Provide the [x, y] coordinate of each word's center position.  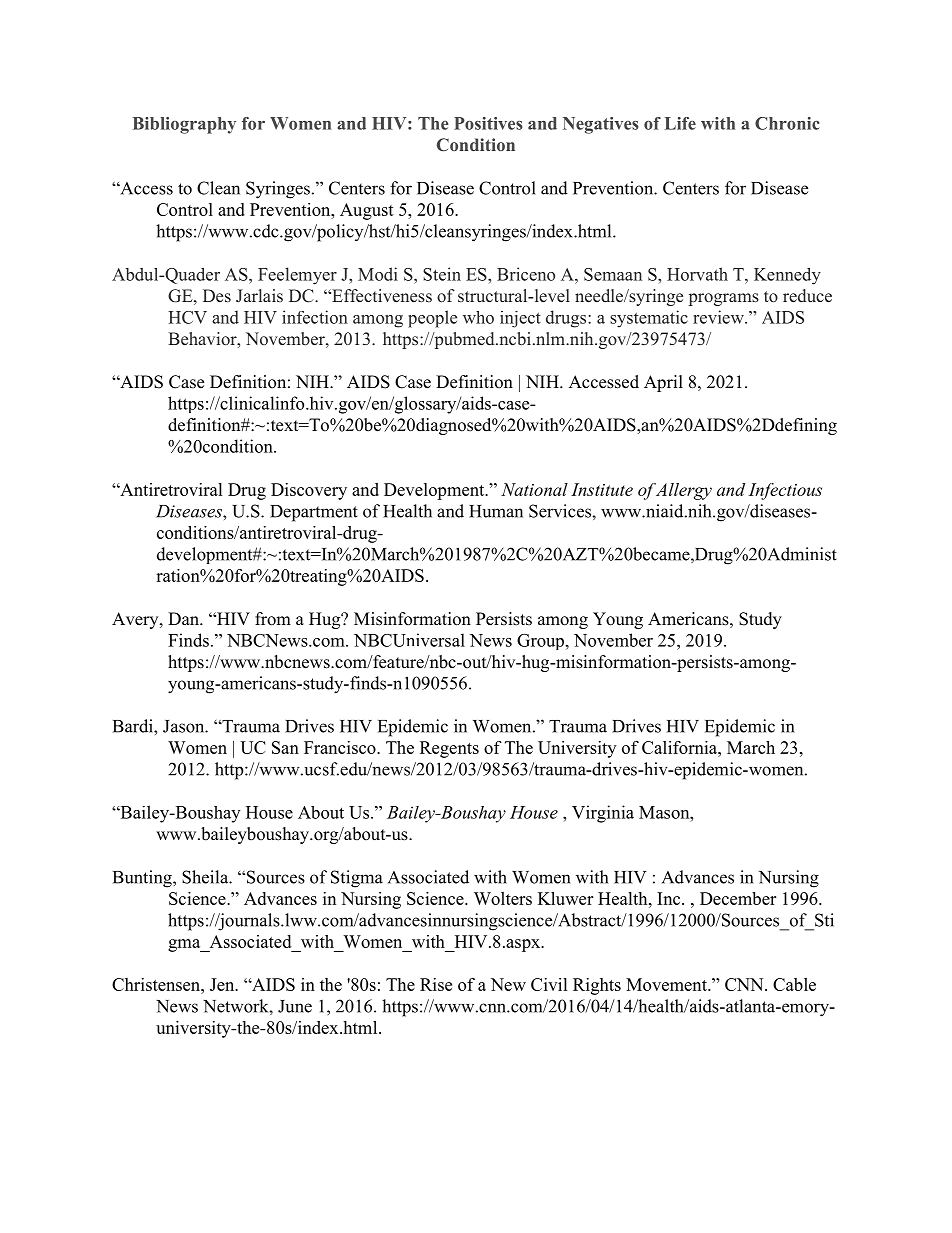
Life [680, 123]
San [285, 747]
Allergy [683, 491]
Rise [436, 984]
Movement [667, 984]
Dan [184, 618]
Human [496, 511]
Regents [449, 749]
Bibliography [184, 125]
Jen [223, 984]
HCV [187, 317]
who [478, 317]
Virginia [603, 814]
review [719, 317]
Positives [488, 123]
